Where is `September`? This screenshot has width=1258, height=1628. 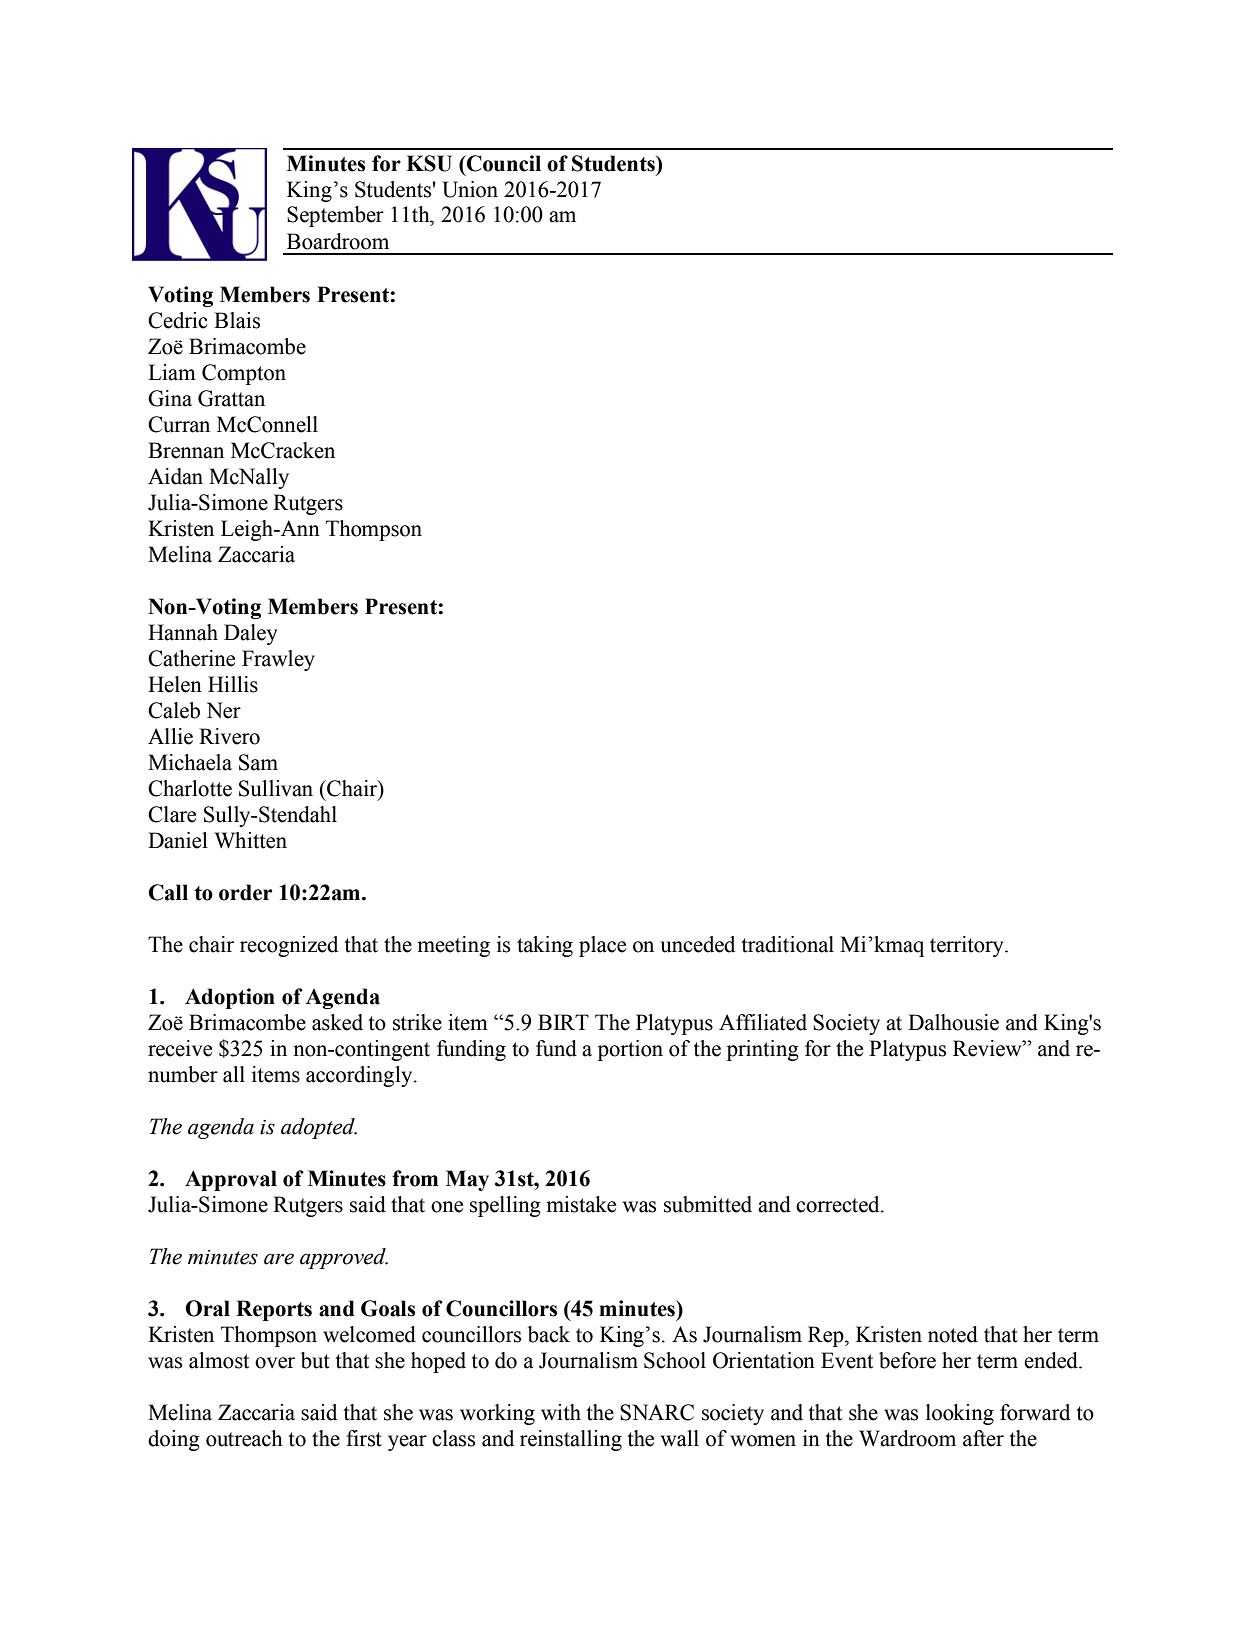
September is located at coordinates (335, 216).
